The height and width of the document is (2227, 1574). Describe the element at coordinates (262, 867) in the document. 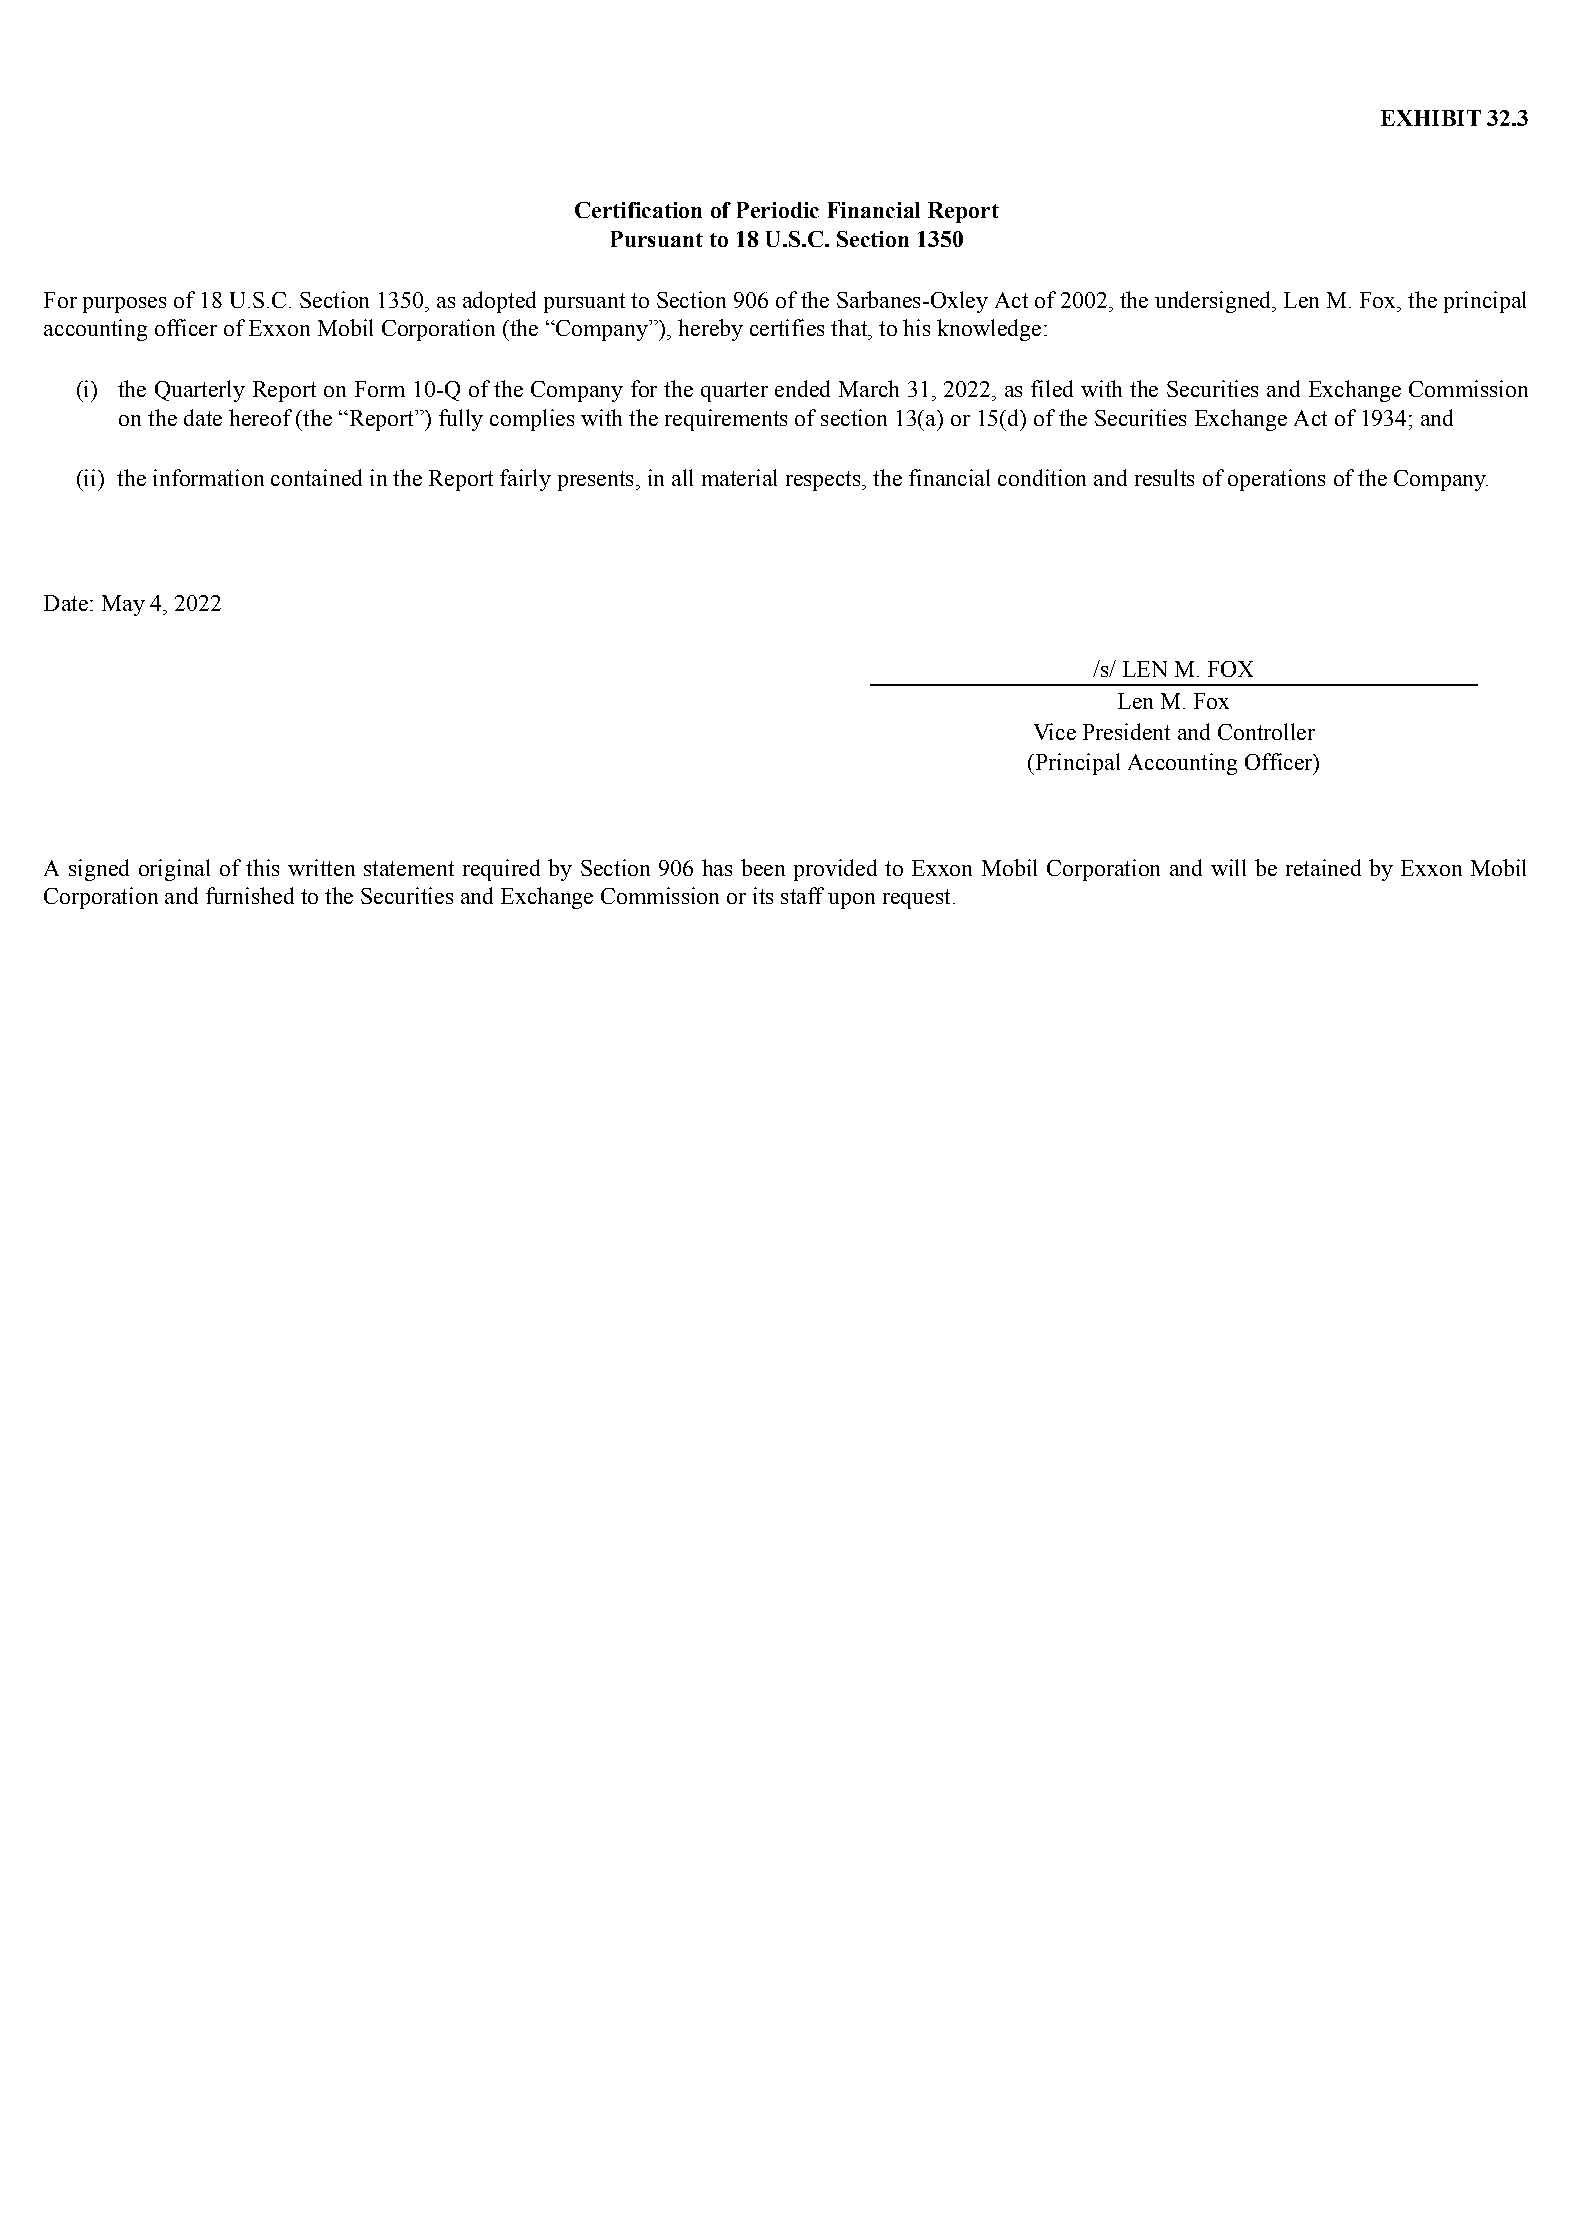

I see `this` at that location.
